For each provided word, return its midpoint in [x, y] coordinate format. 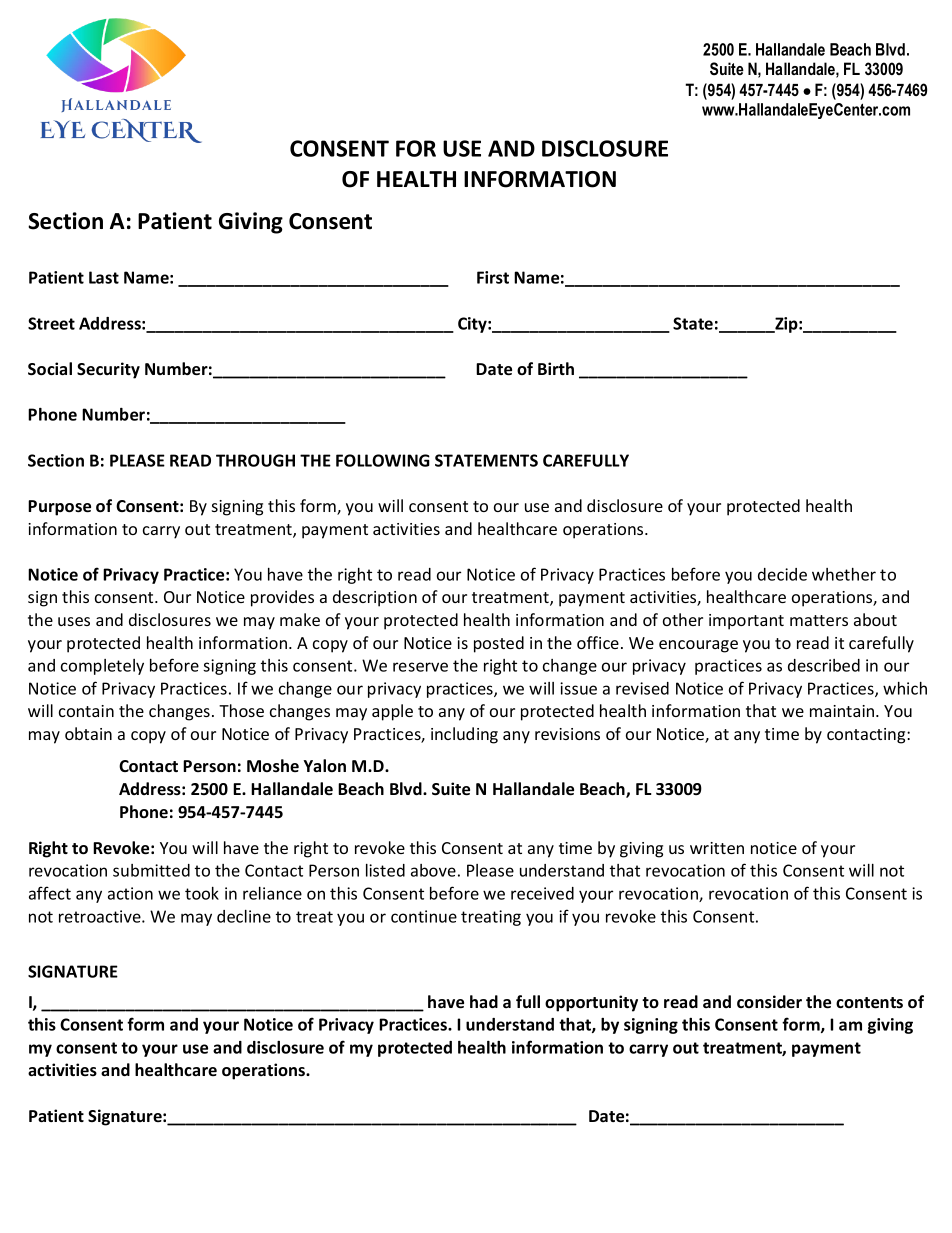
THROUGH [255, 460]
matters [819, 620]
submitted [151, 870]
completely [102, 667]
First [493, 277]
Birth [556, 368]
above [433, 870]
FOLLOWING [383, 460]
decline [244, 916]
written [717, 848]
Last [104, 277]
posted [499, 644]
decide [782, 574]
